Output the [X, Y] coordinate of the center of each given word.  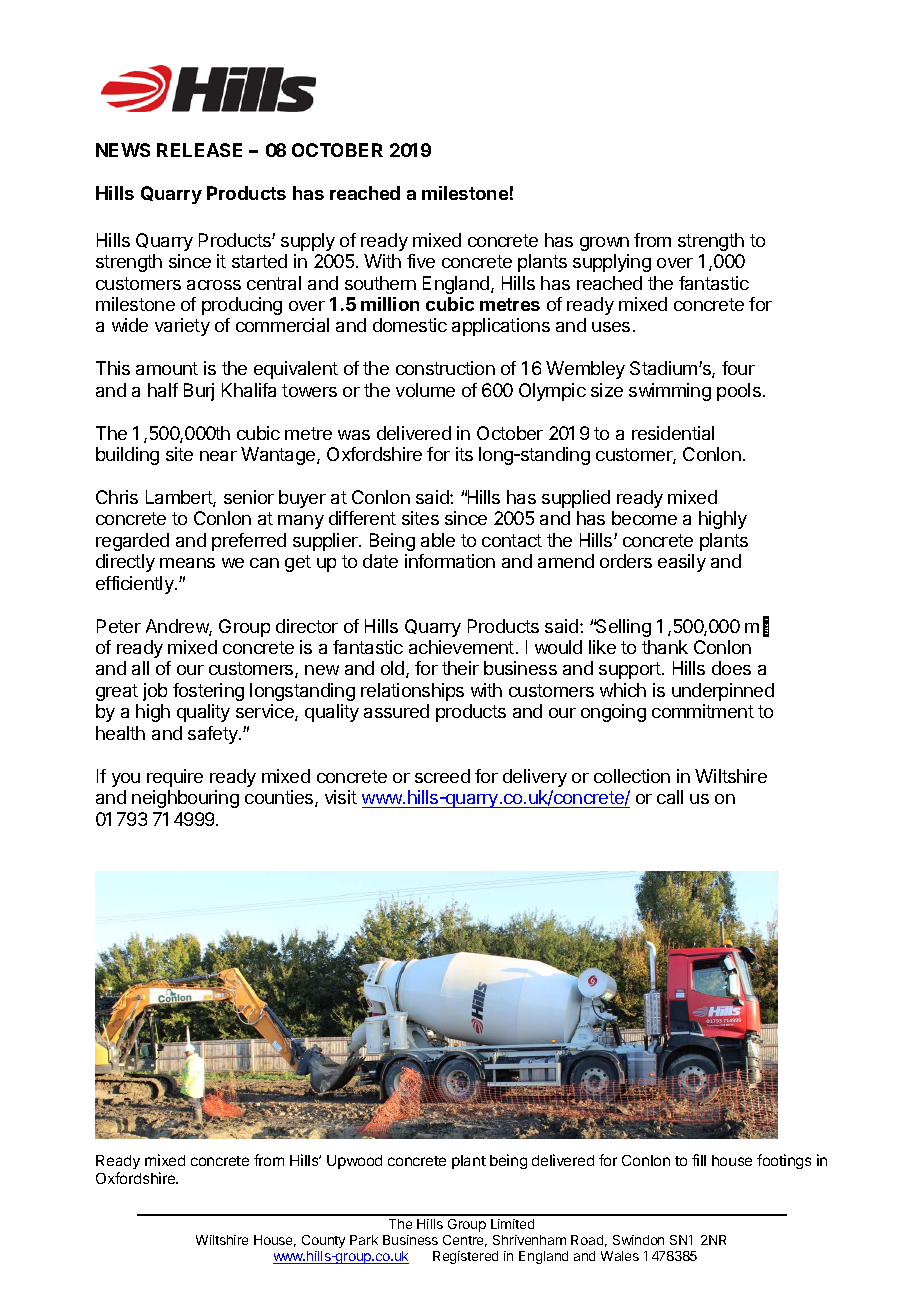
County [323, 1241]
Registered [465, 1257]
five [421, 261]
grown [604, 244]
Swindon [638, 1240]
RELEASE [199, 150]
